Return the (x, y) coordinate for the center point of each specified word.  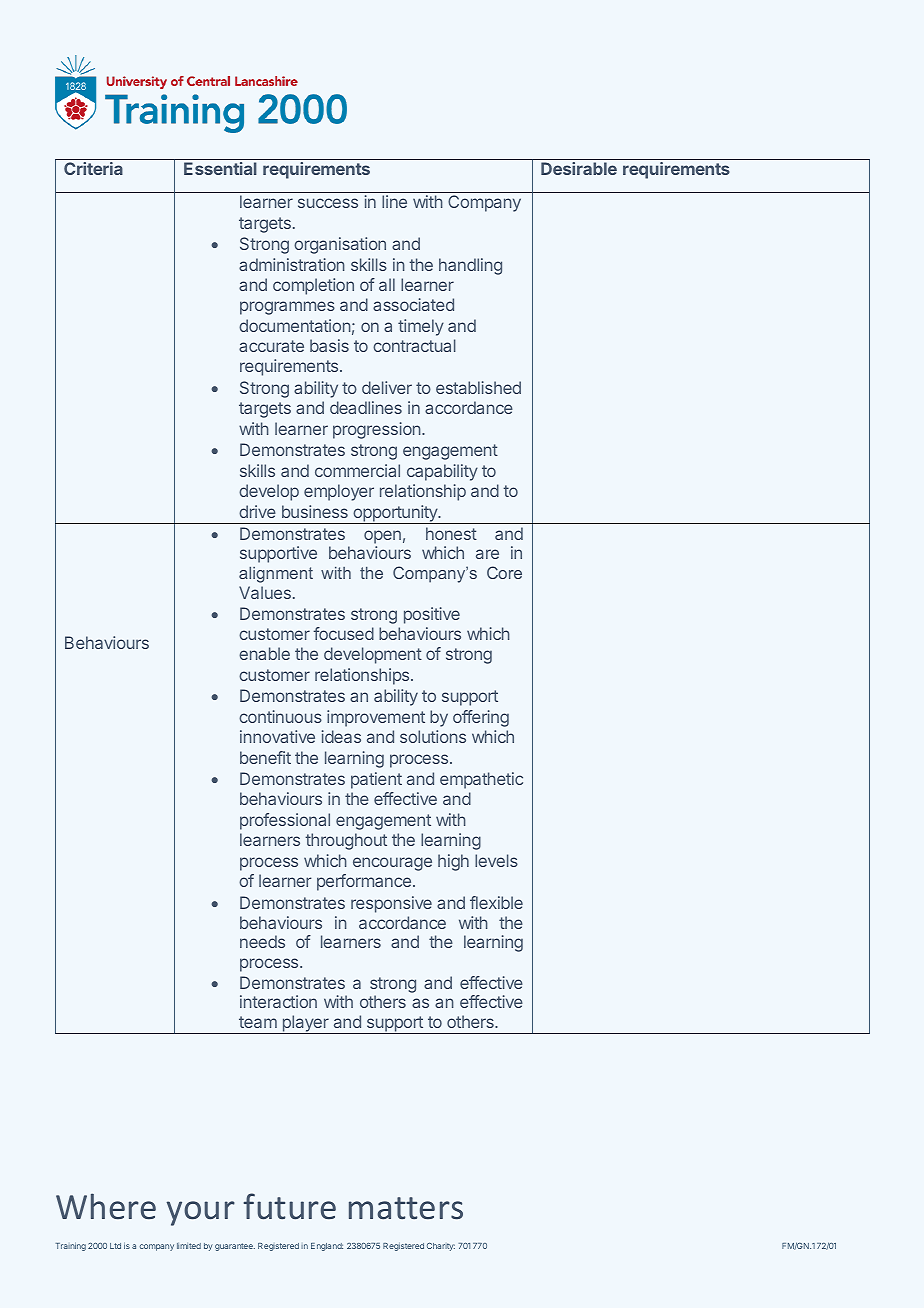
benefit (265, 757)
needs (262, 941)
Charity (441, 1247)
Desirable (579, 168)
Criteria (93, 168)
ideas (341, 736)
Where (106, 1206)
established (478, 387)
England (327, 1247)
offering (481, 718)
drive (257, 511)
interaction (278, 1001)
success (328, 203)
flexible (496, 902)
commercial (357, 470)
